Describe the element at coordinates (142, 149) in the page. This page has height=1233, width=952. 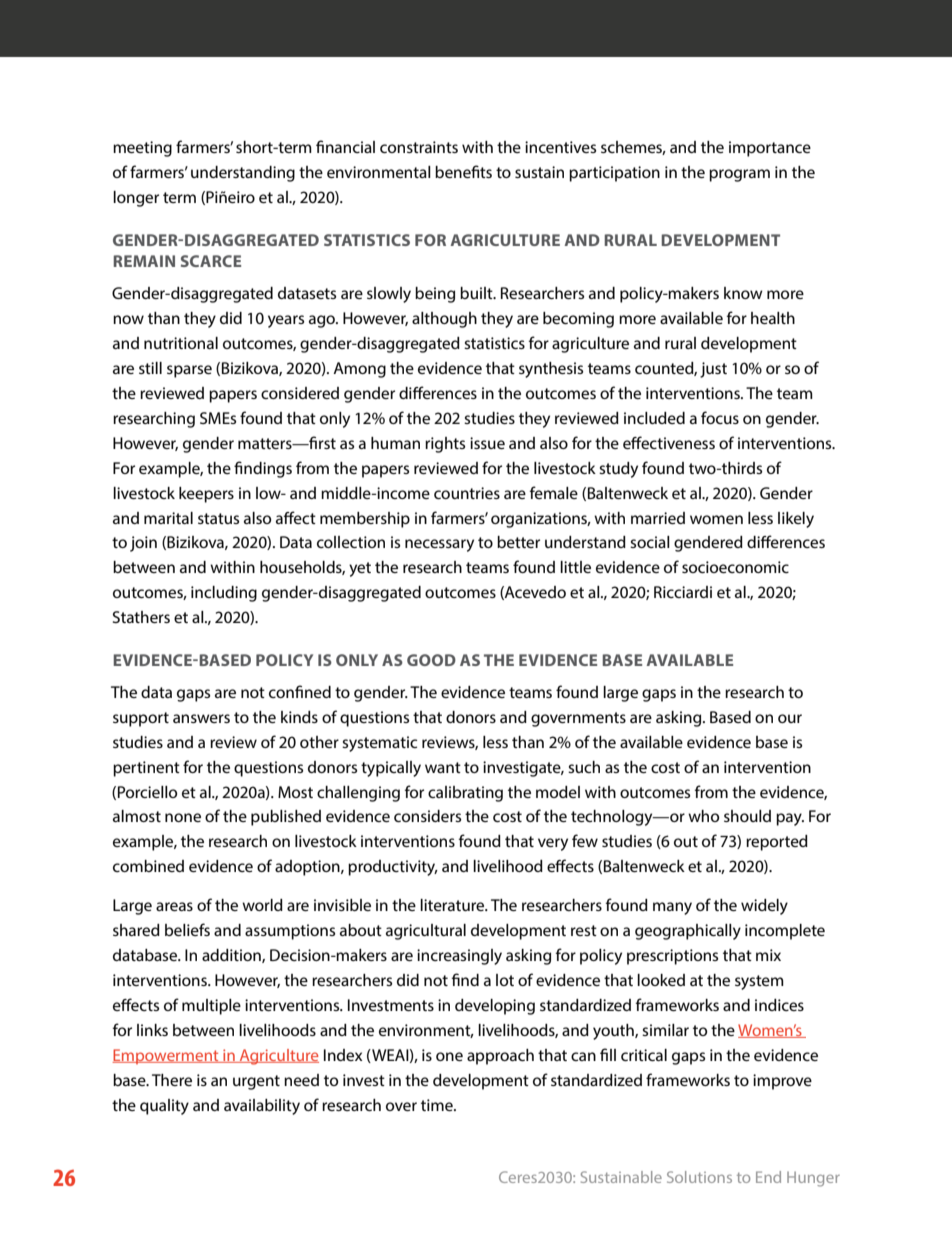
I see `meeting` at that location.
